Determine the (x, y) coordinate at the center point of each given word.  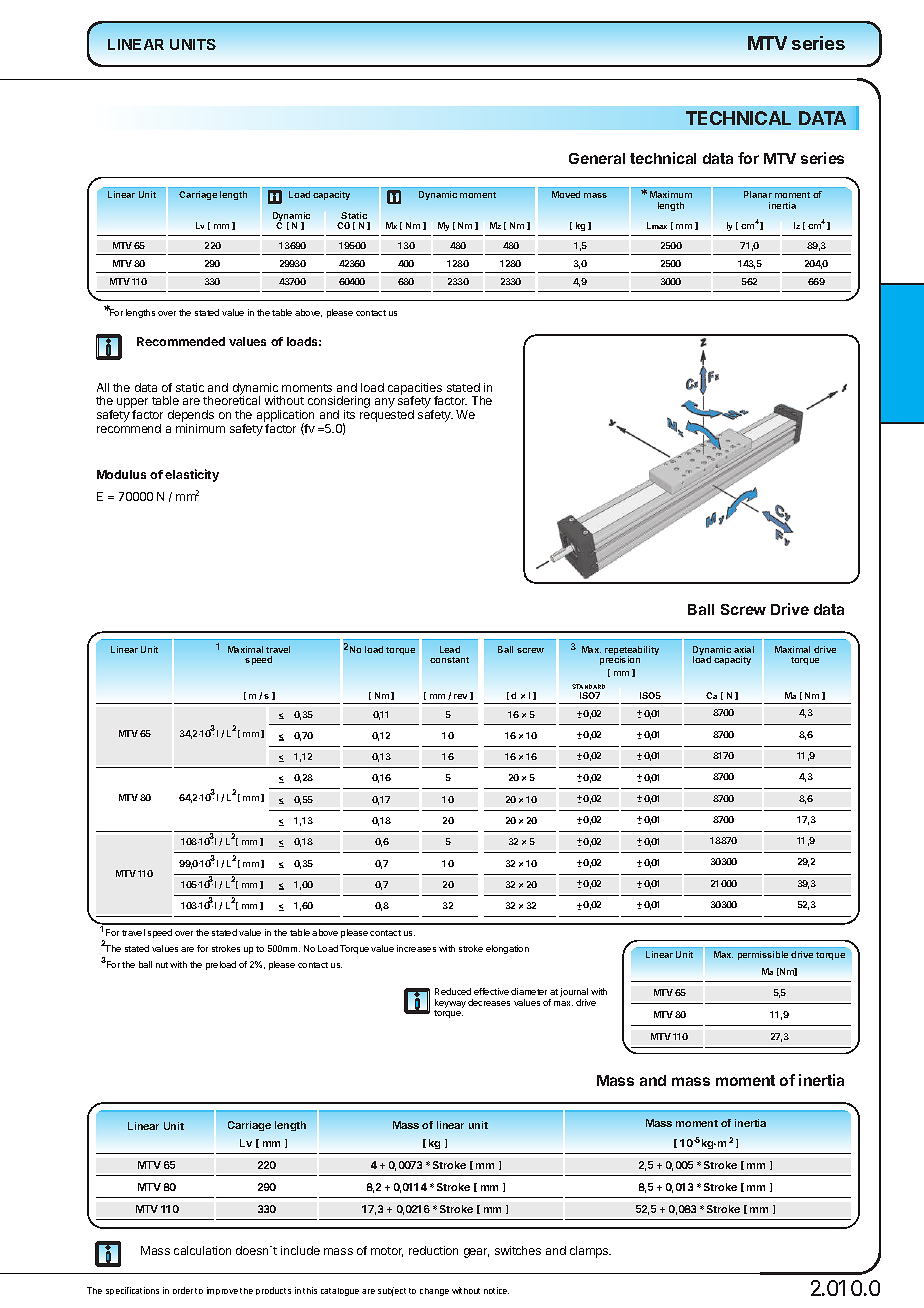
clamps (590, 1252)
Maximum (671, 194)
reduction (433, 1250)
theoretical (231, 400)
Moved (566, 194)
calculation (202, 1250)
